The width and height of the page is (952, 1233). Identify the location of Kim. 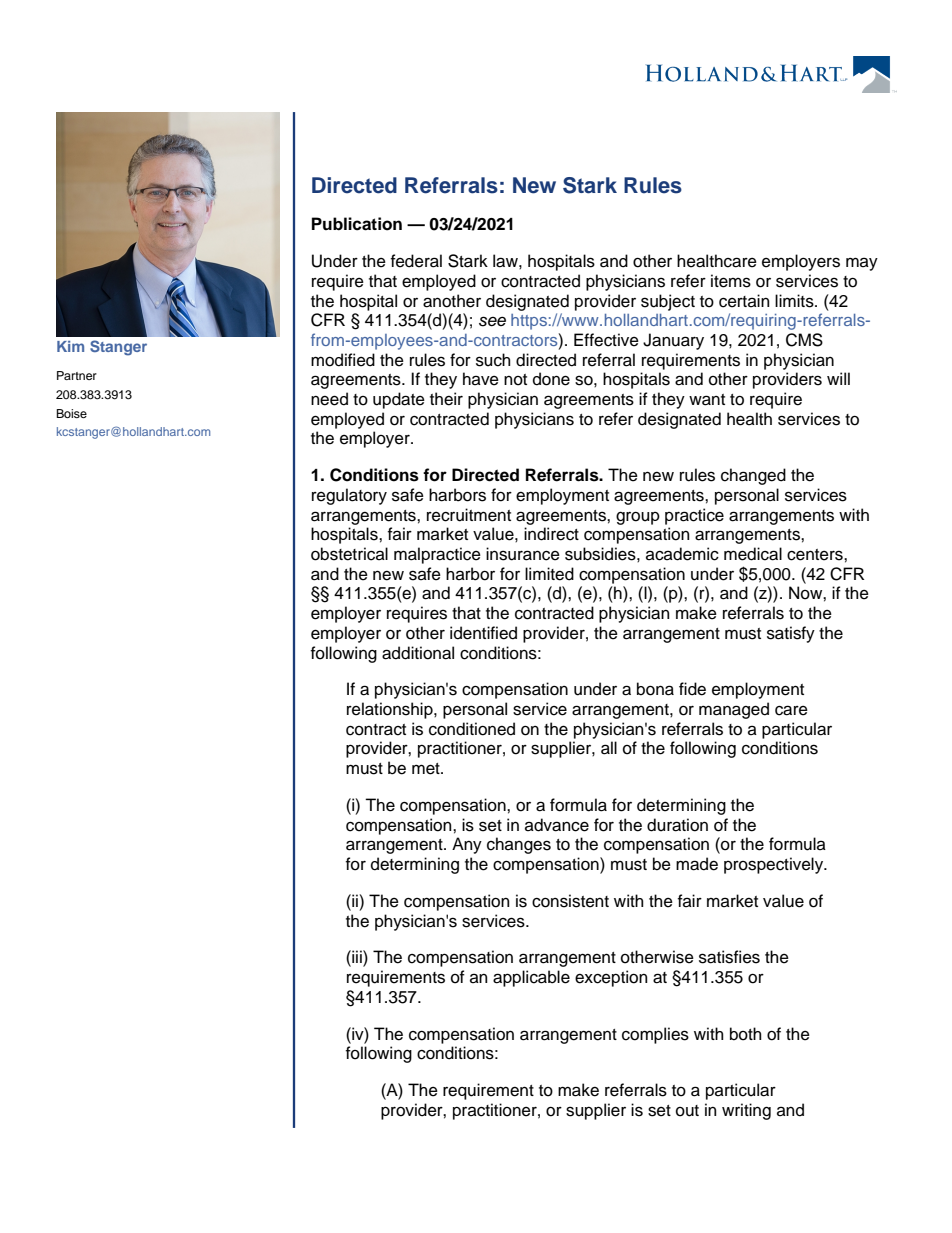
(70, 346).
